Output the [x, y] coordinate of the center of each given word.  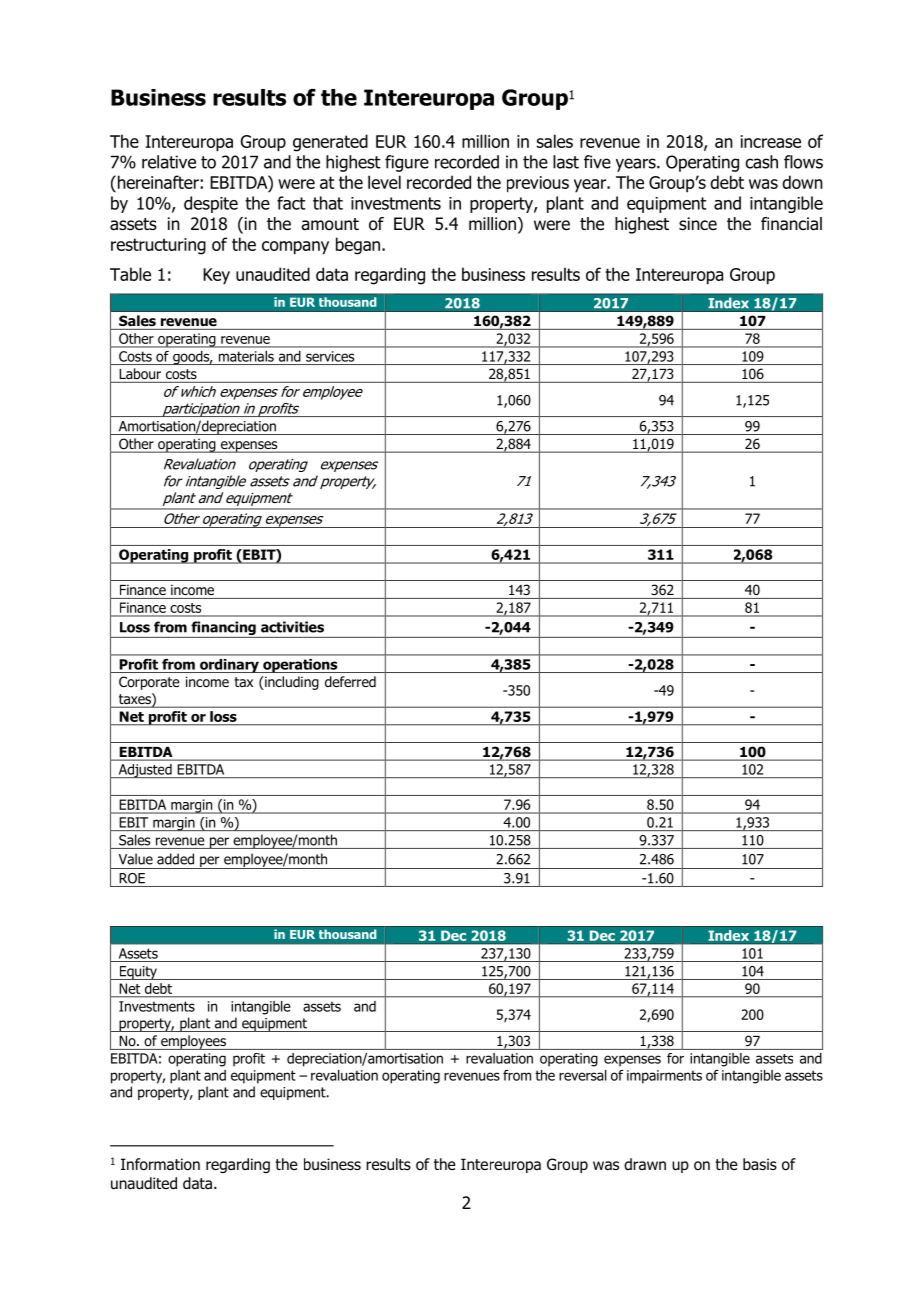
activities [292, 627]
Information [160, 1164]
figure [407, 163]
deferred [350, 681]
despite [211, 204]
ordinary [229, 666]
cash [761, 162]
